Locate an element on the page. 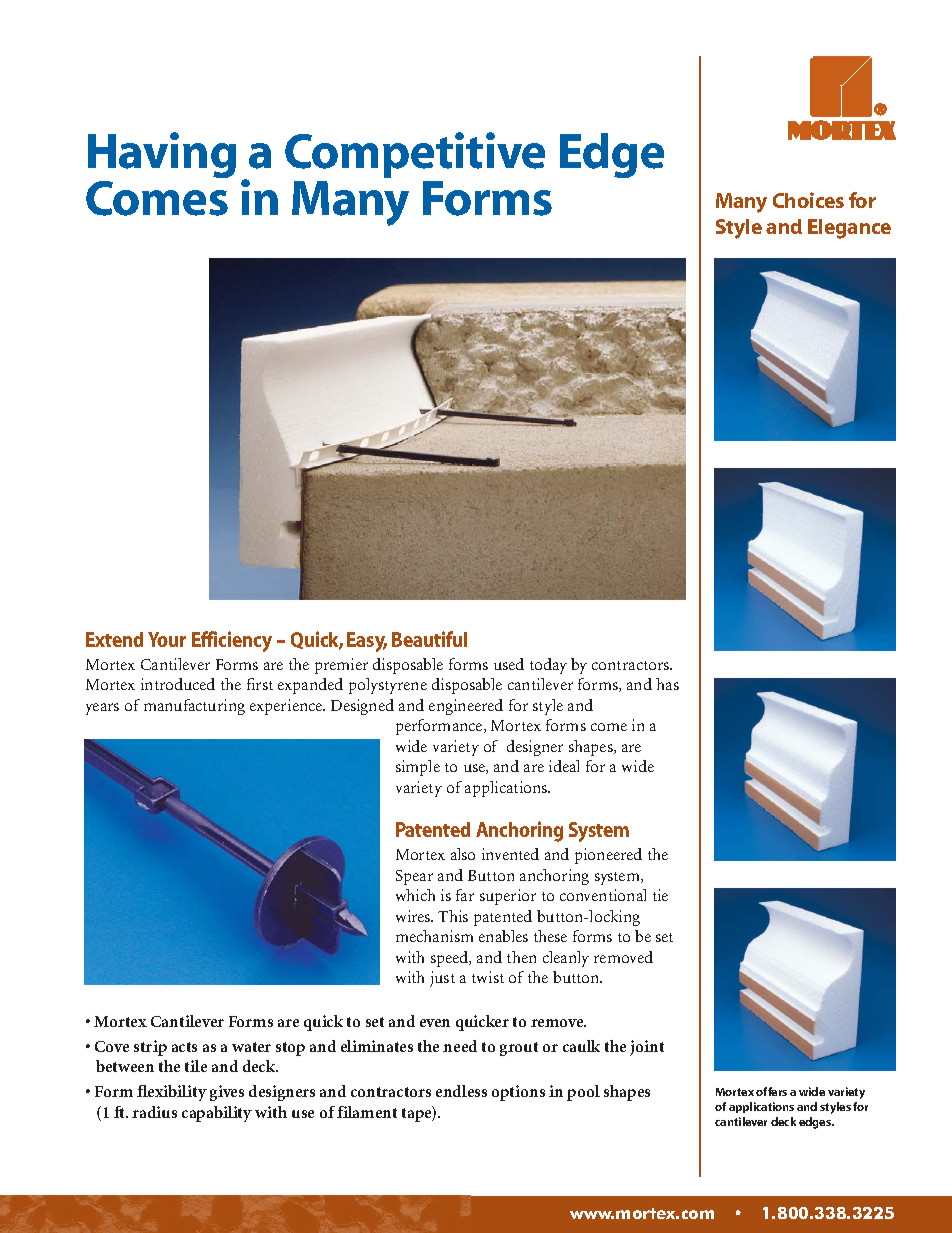  used is located at coordinates (509, 664).
